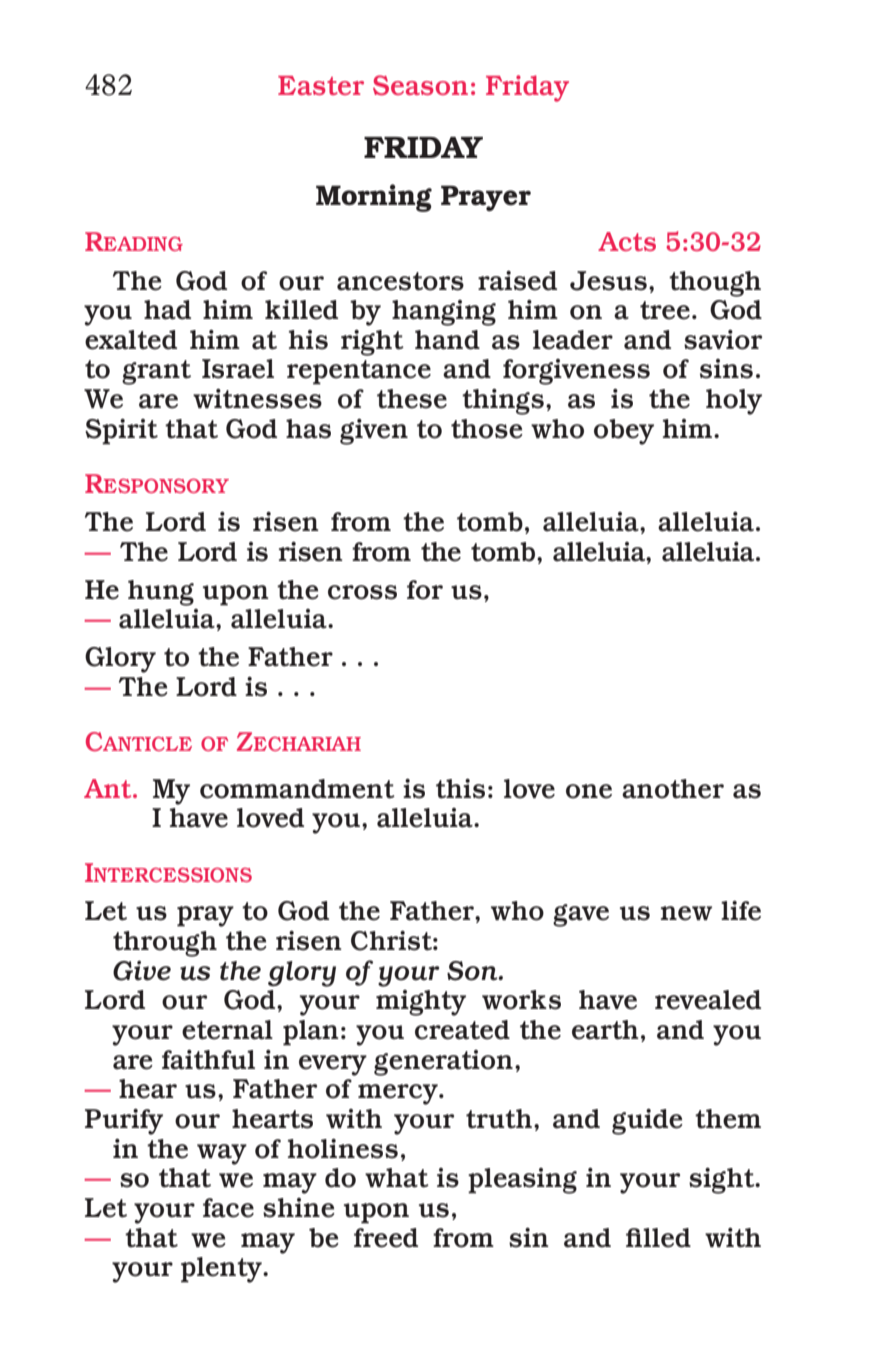 This page has height=1372, width=889. What do you see at coordinates (673, 789) in the page?
I see `another` at bounding box center [673, 789].
